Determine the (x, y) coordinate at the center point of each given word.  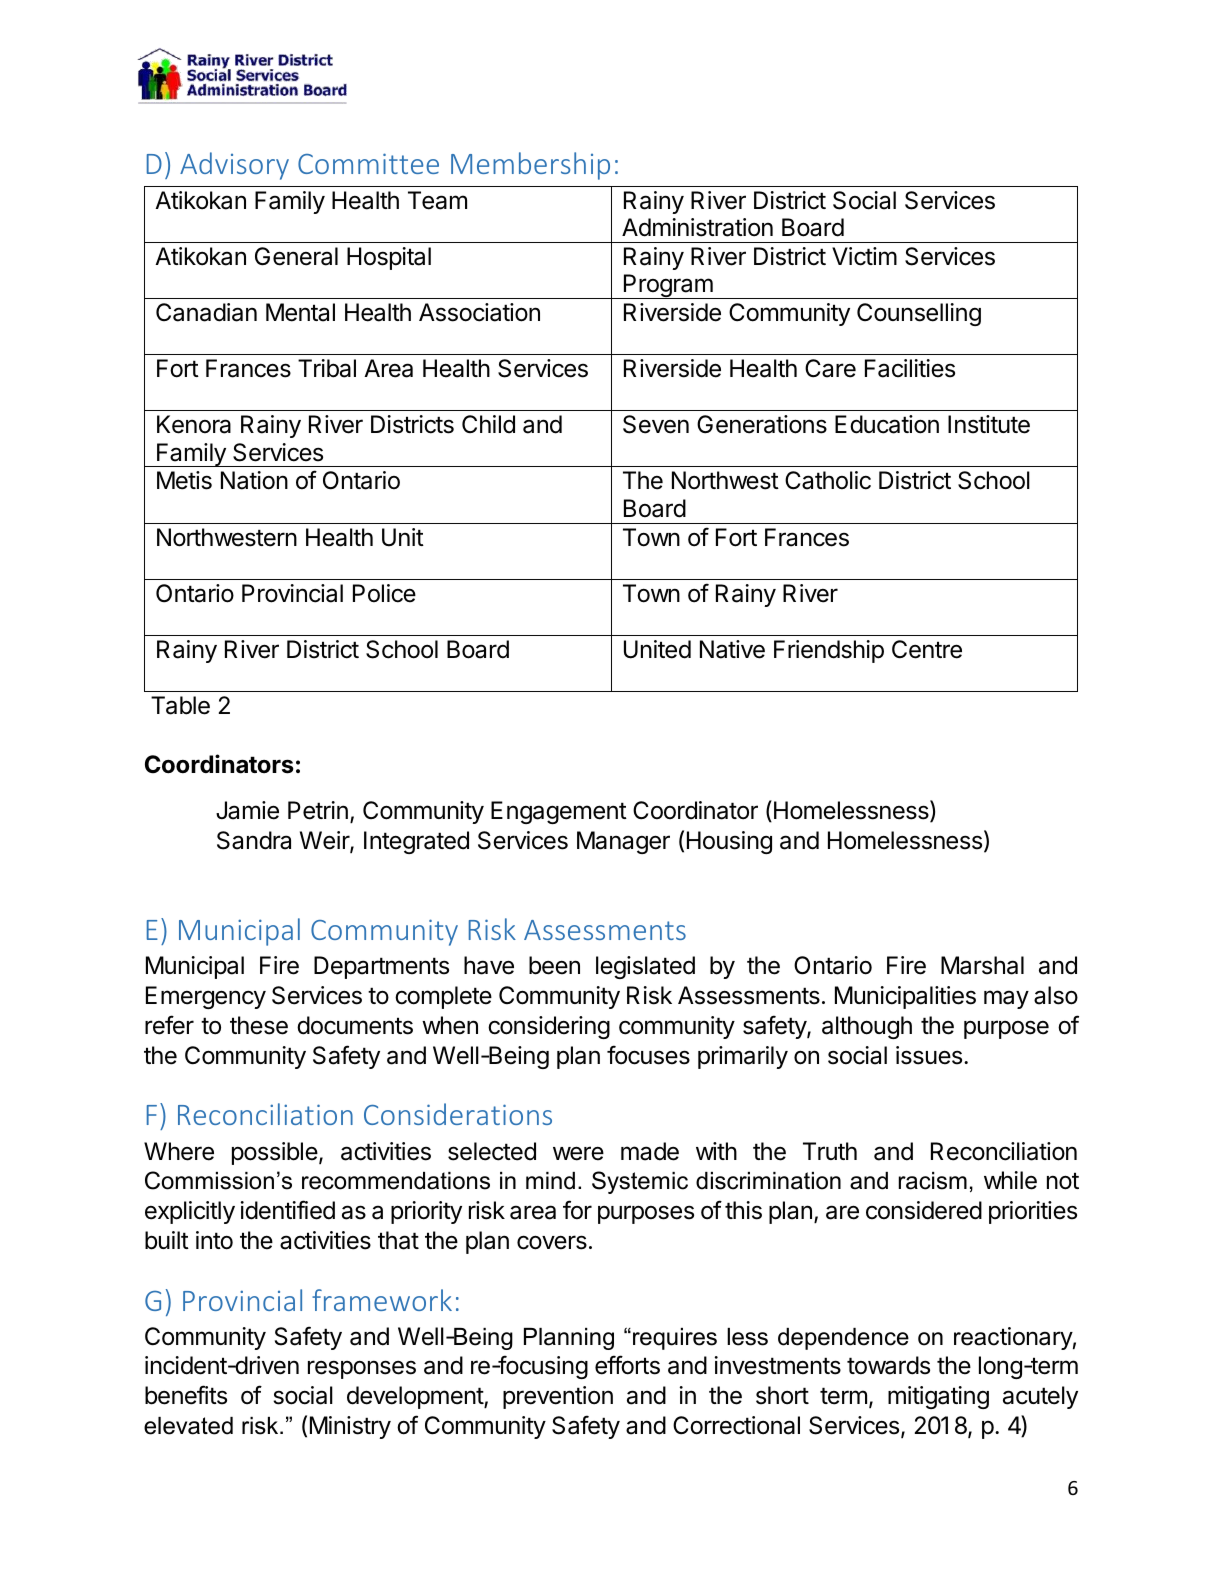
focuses (648, 1055)
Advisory (234, 166)
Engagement (559, 812)
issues (930, 1055)
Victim (864, 256)
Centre (927, 649)
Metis (184, 480)
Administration (697, 227)
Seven (656, 424)
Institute (989, 424)
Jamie (247, 810)
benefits (186, 1395)
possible (275, 1153)
